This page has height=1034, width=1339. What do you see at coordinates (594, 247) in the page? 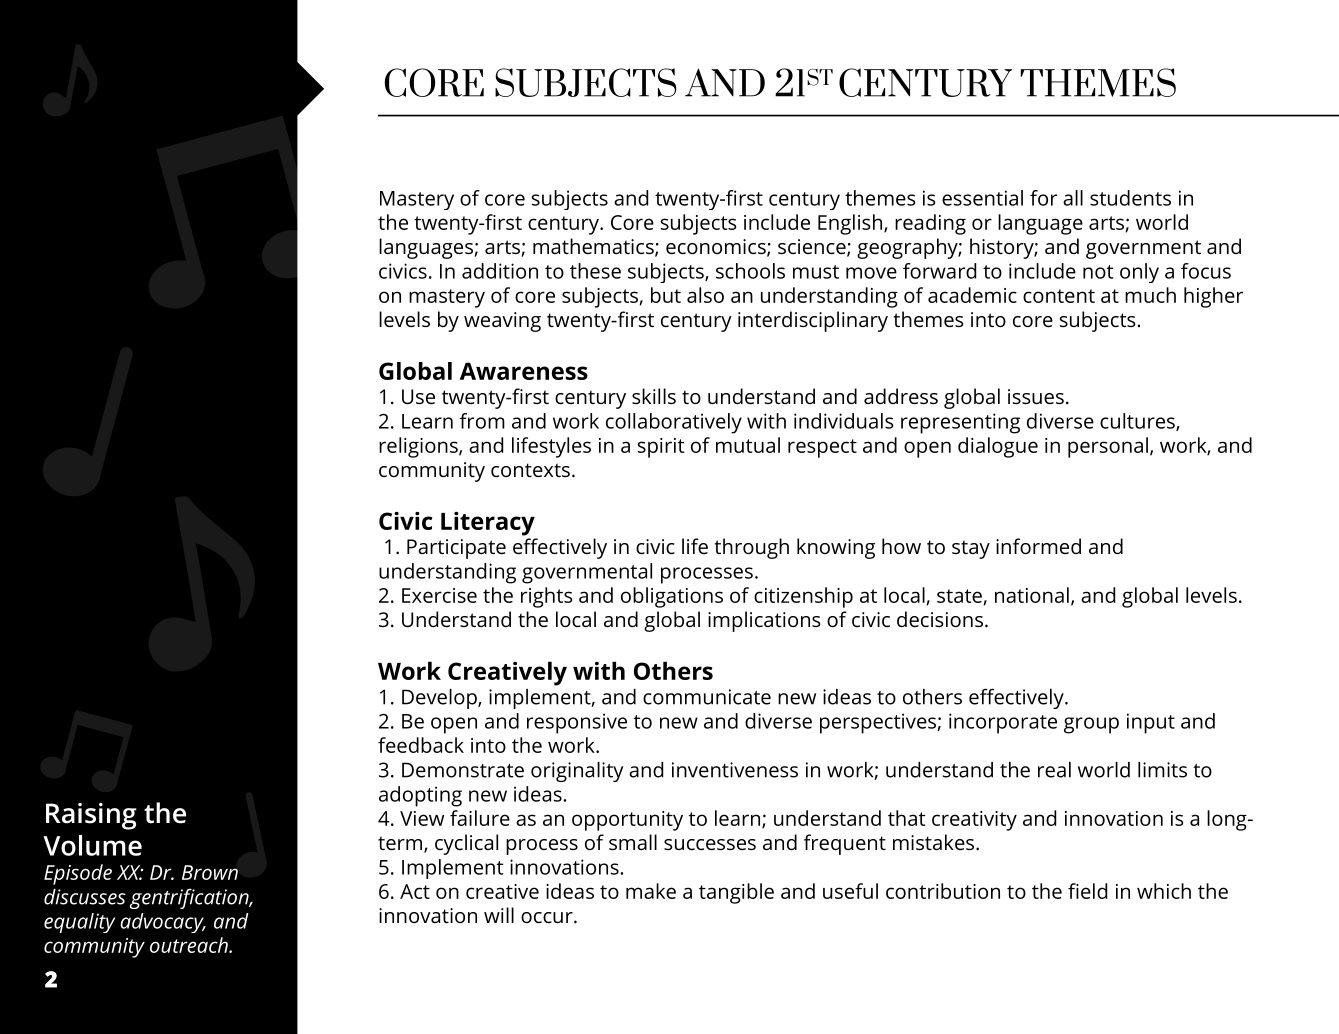
I see `mathematics` at bounding box center [594, 247].
